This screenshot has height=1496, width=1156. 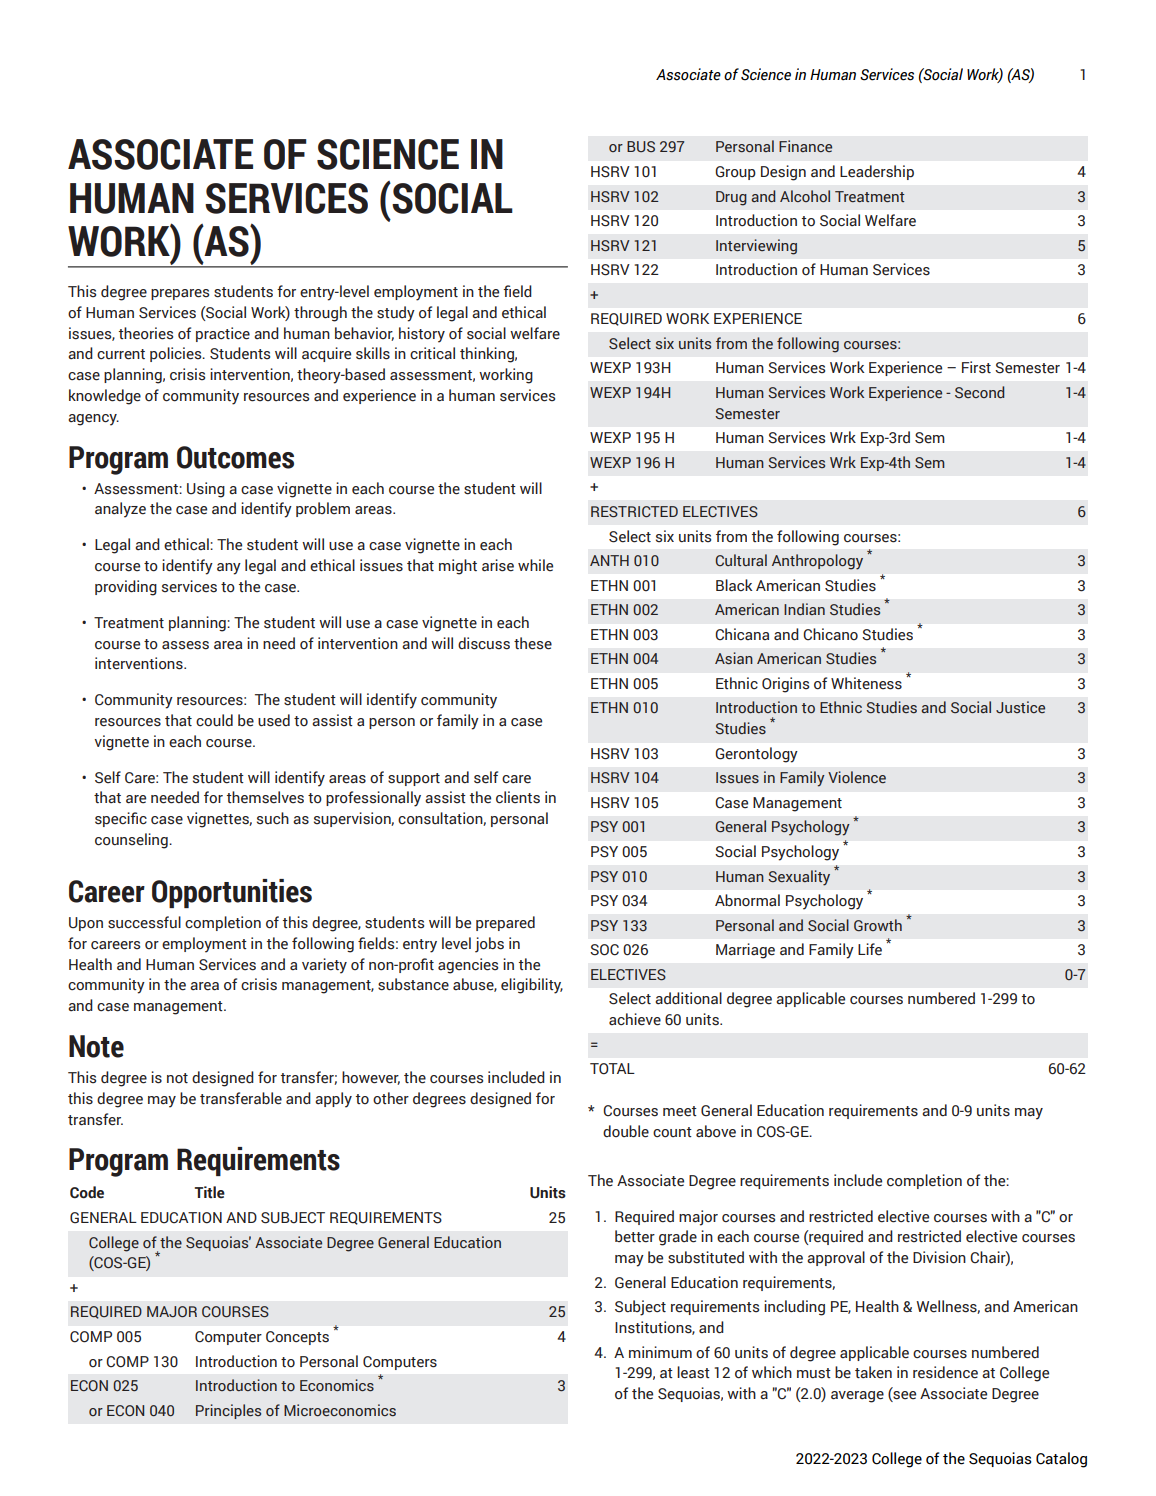 I want to click on while, so click(x=535, y=565).
